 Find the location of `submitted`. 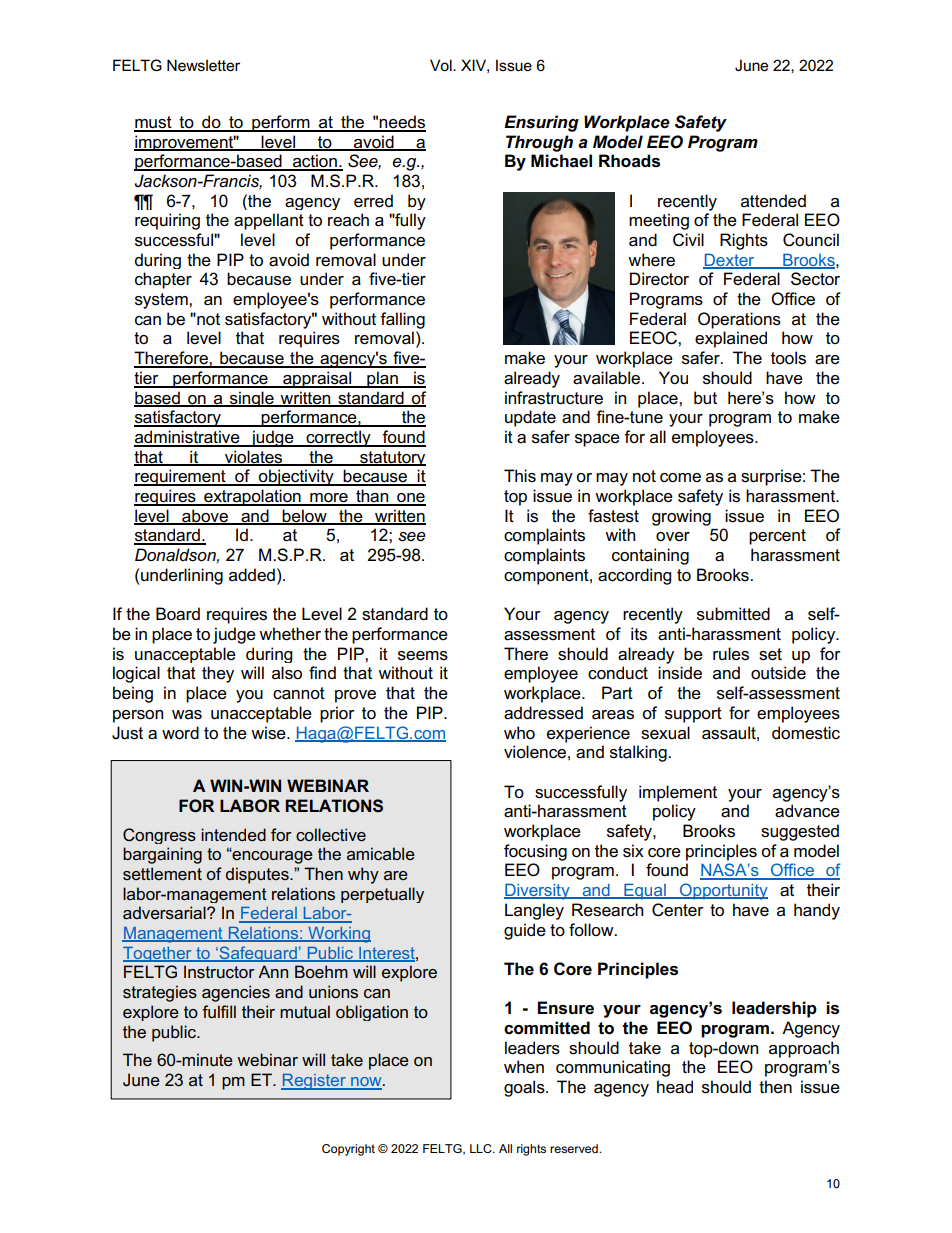

submitted is located at coordinates (733, 614).
